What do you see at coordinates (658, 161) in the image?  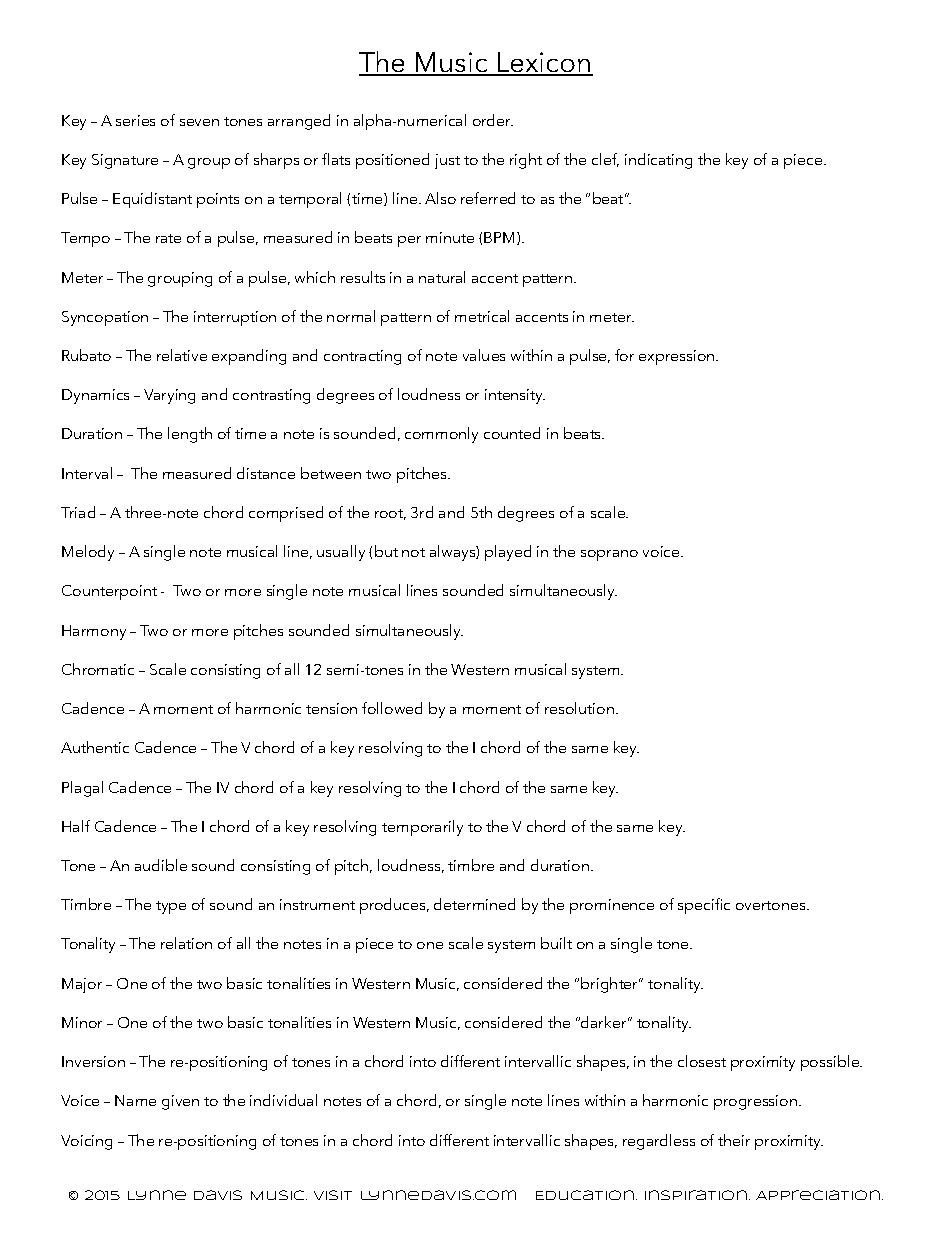 I see `indicating` at bounding box center [658, 161].
